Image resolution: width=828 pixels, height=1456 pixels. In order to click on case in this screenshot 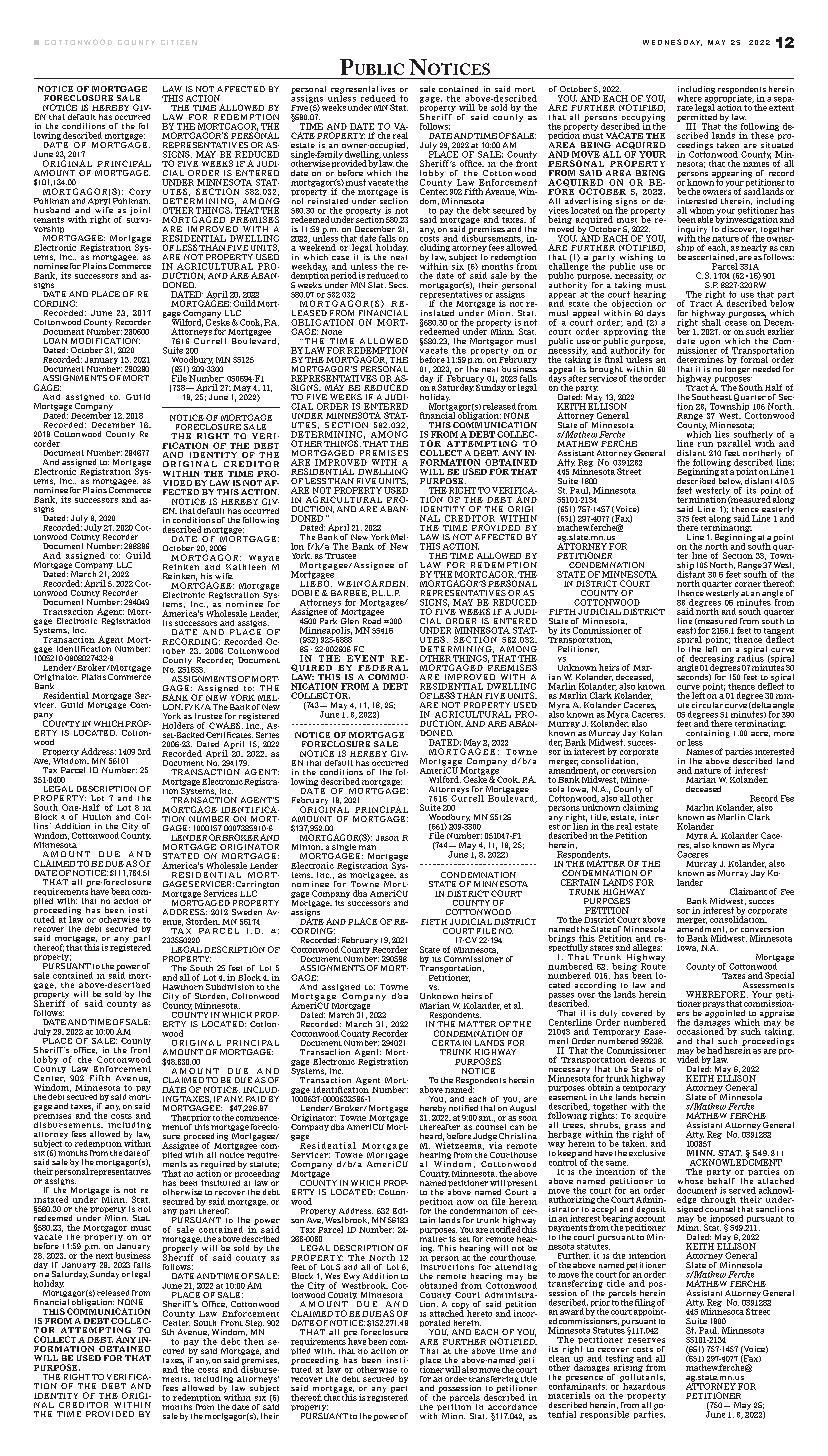, I will do `click(340, 258)`.
